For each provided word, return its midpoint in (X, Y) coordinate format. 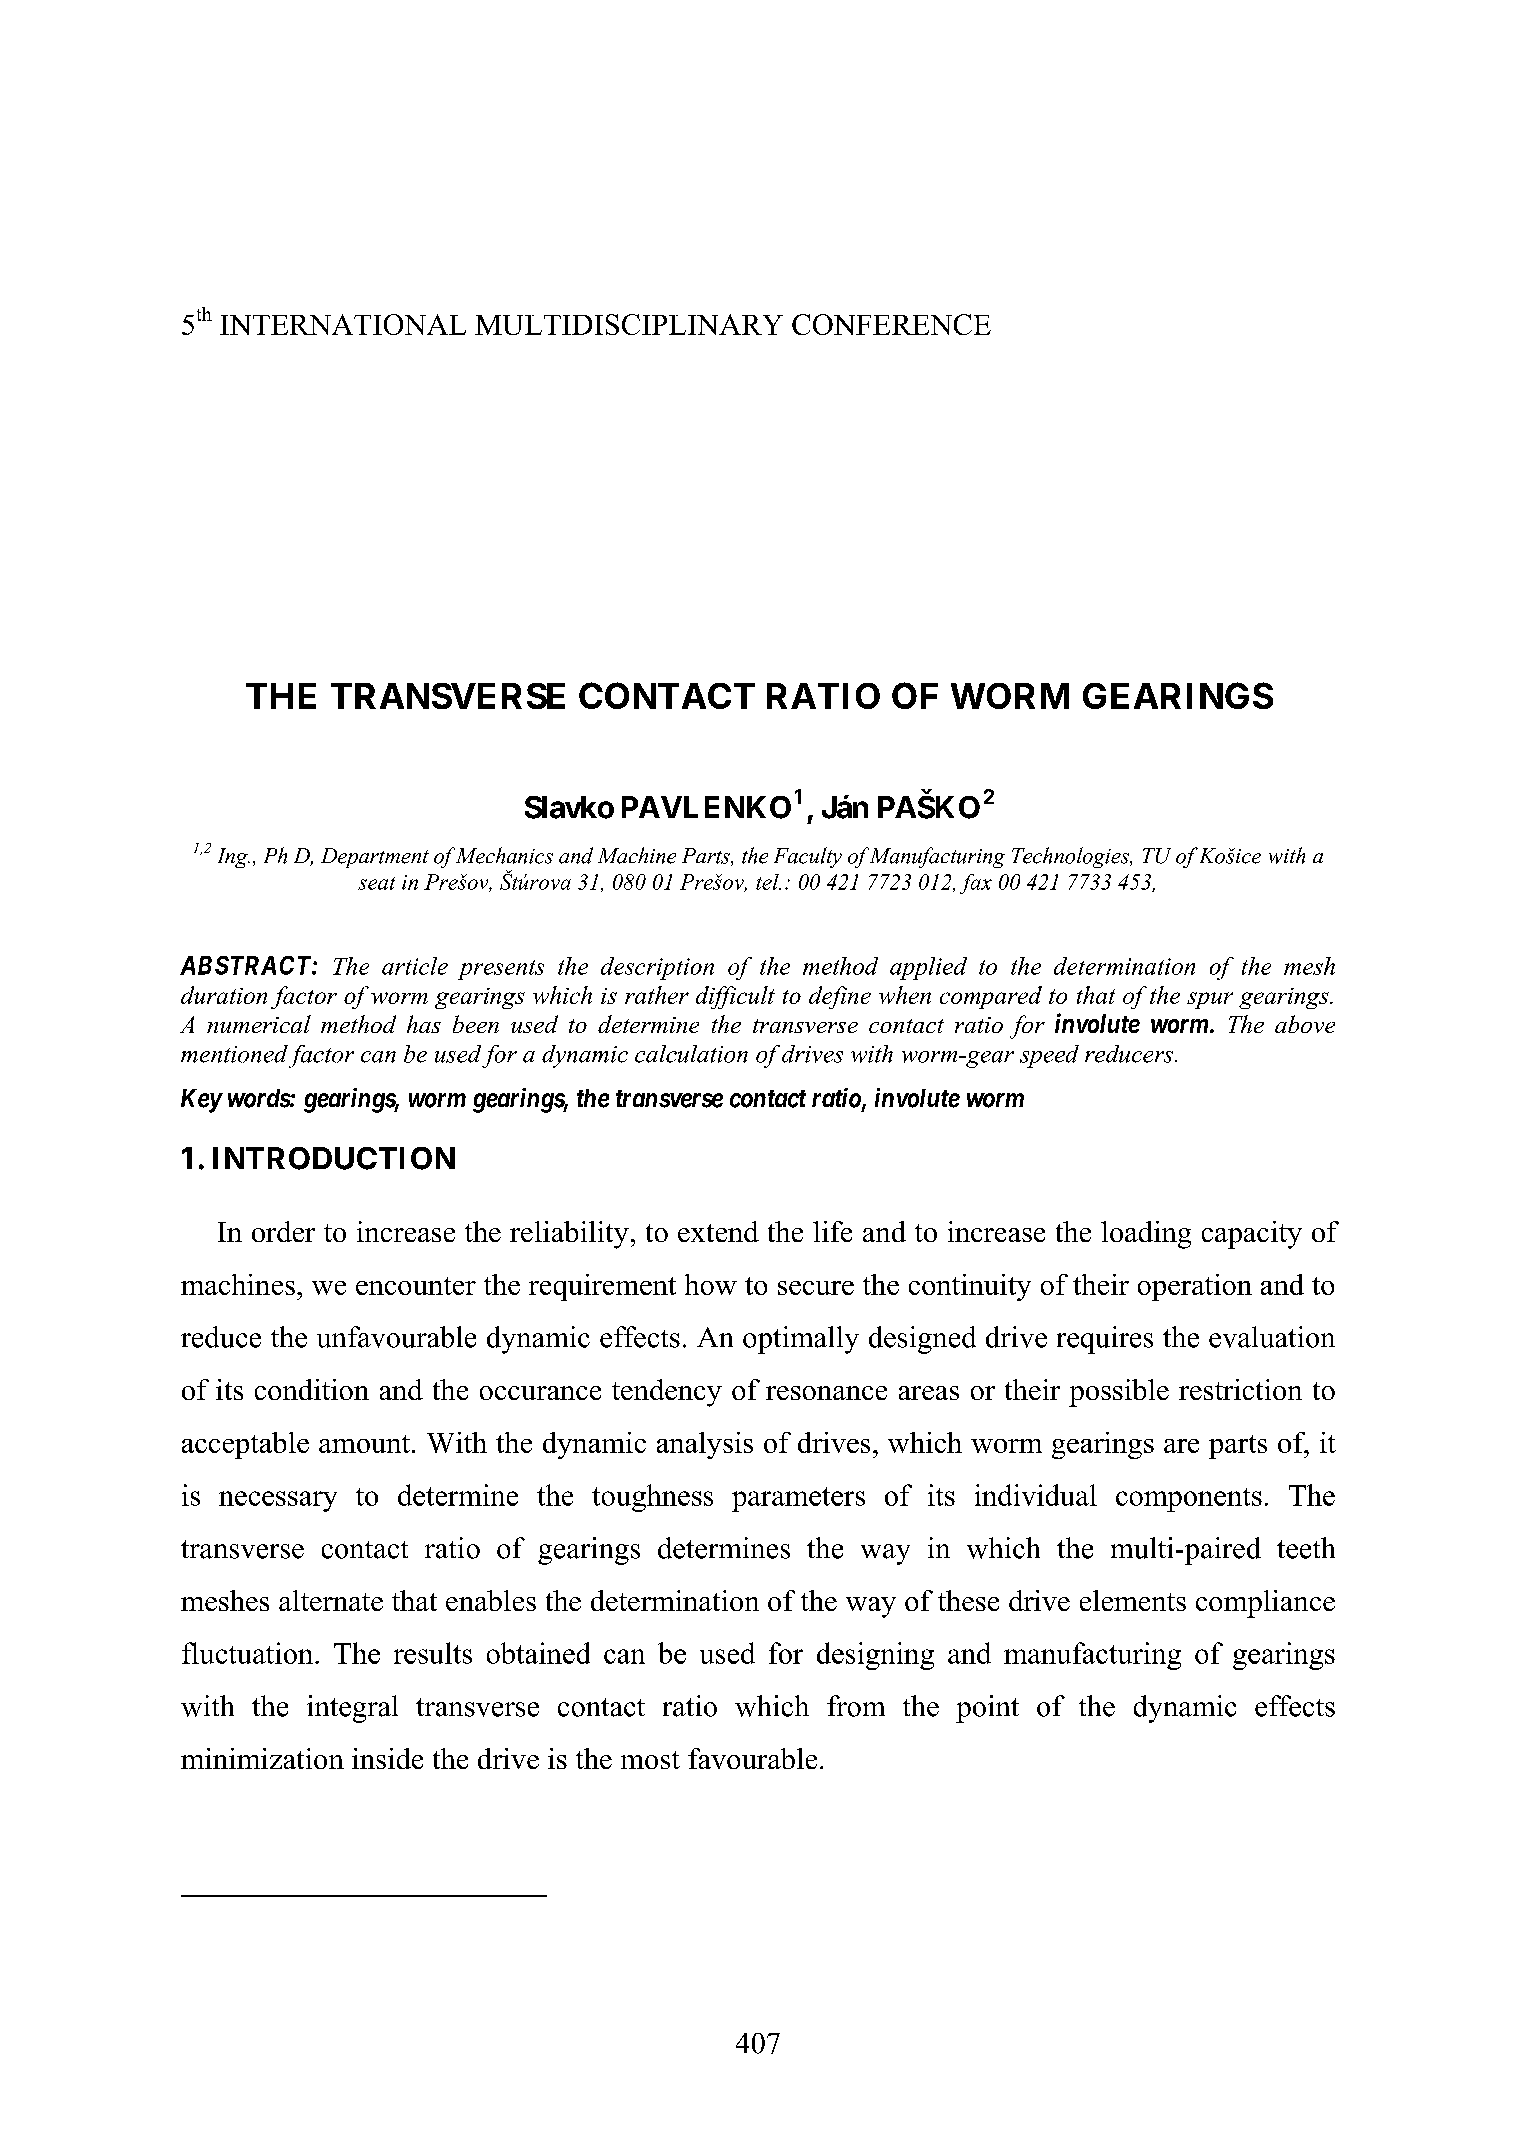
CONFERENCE (891, 324)
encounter (416, 1286)
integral (352, 1709)
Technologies (1071, 857)
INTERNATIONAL (343, 324)
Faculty (808, 857)
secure (816, 1288)
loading (1146, 1235)
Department (375, 858)
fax (976, 884)
